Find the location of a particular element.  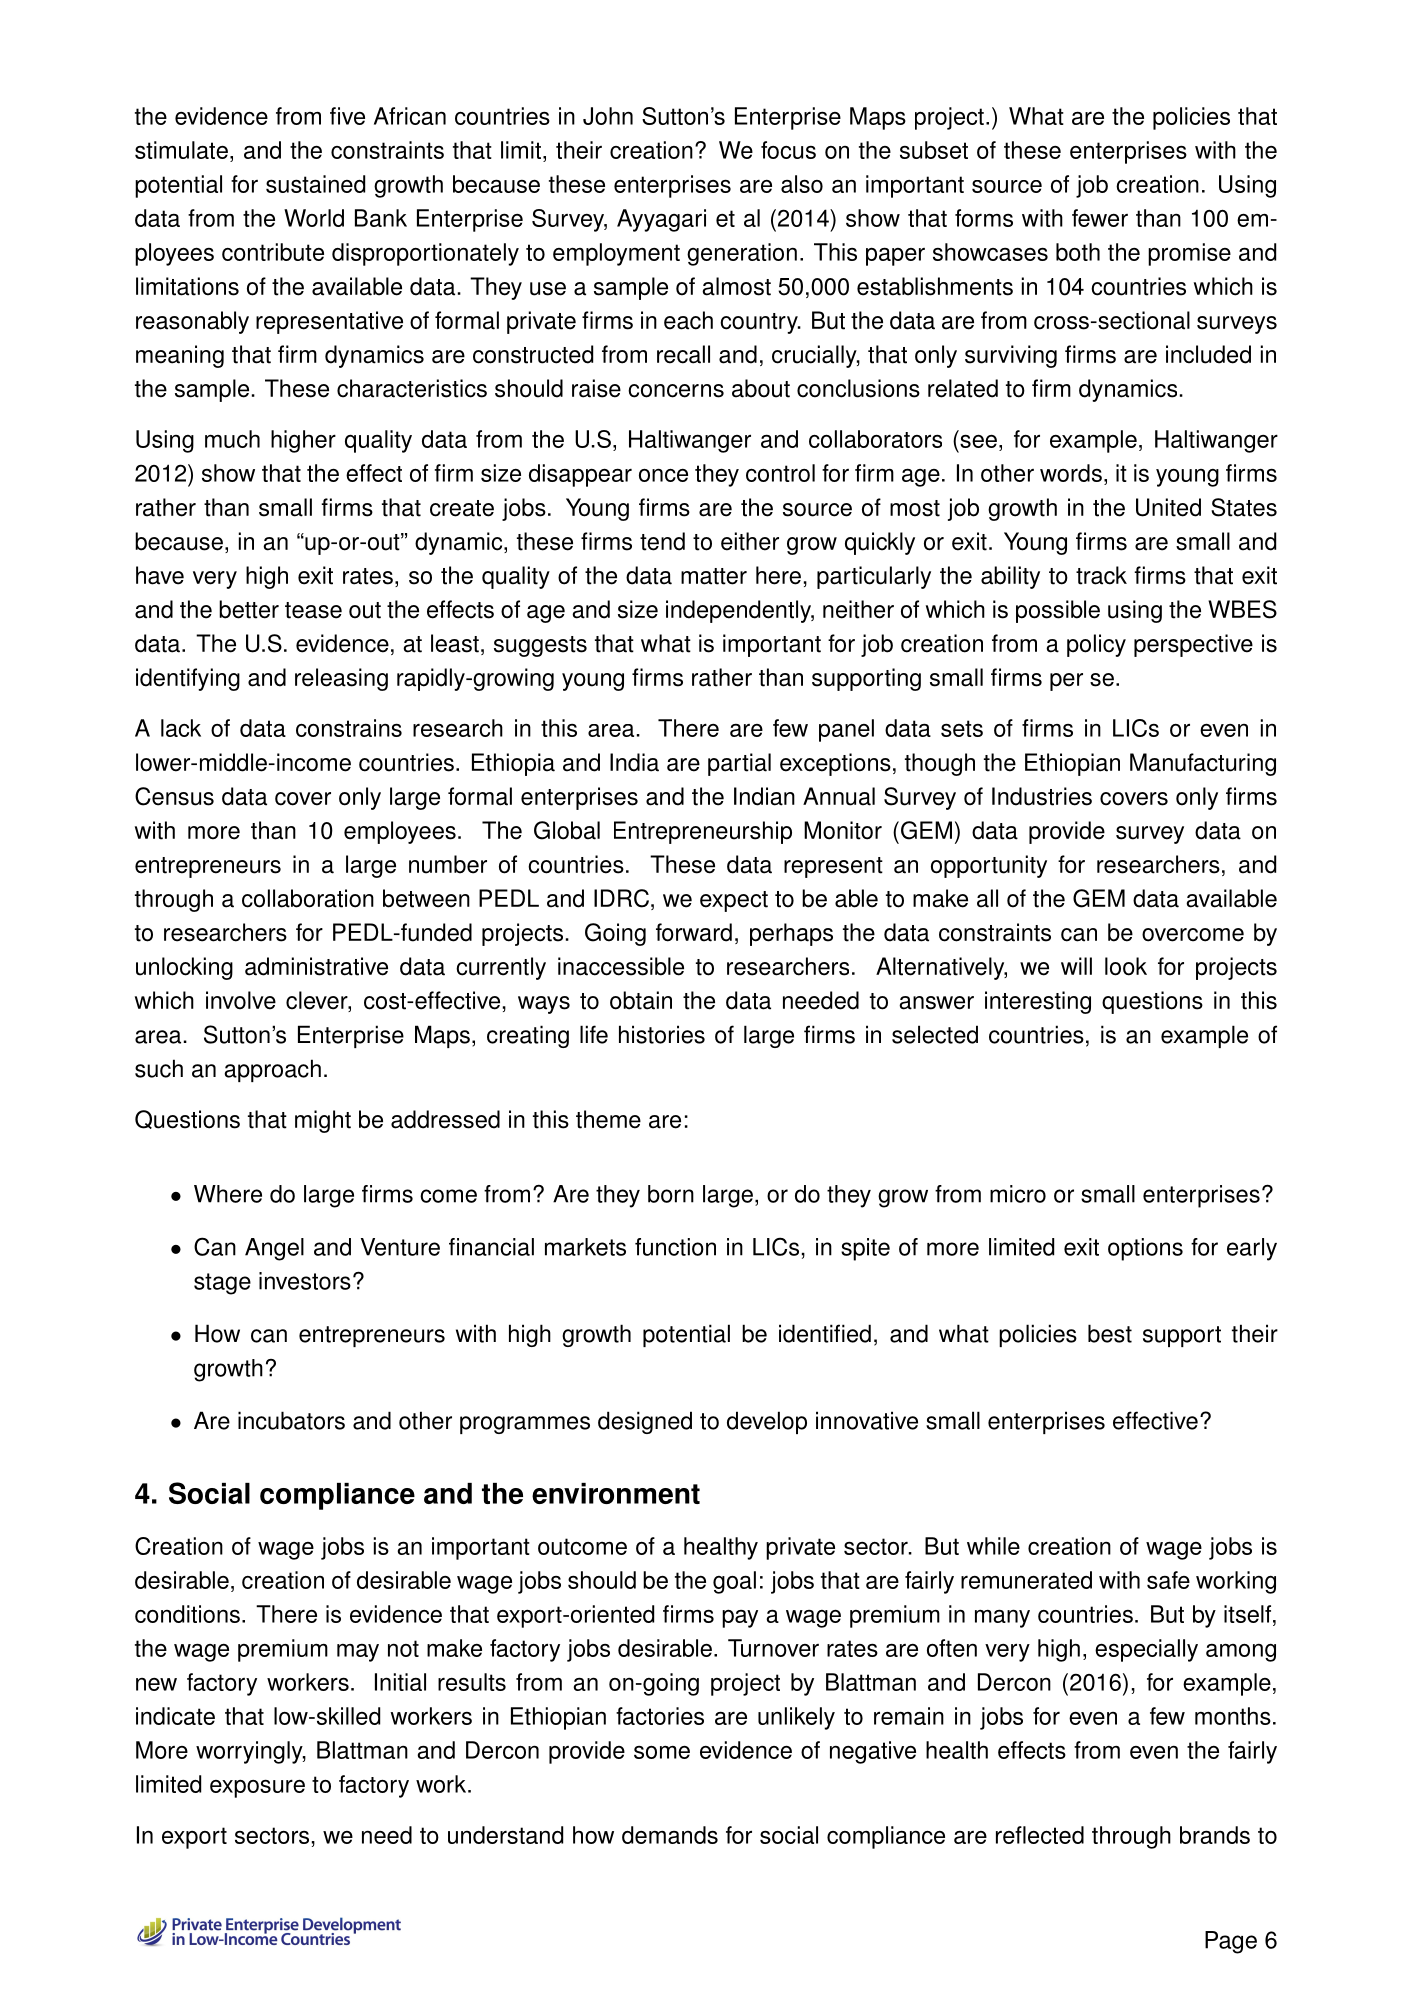

approach is located at coordinates (272, 1070).
